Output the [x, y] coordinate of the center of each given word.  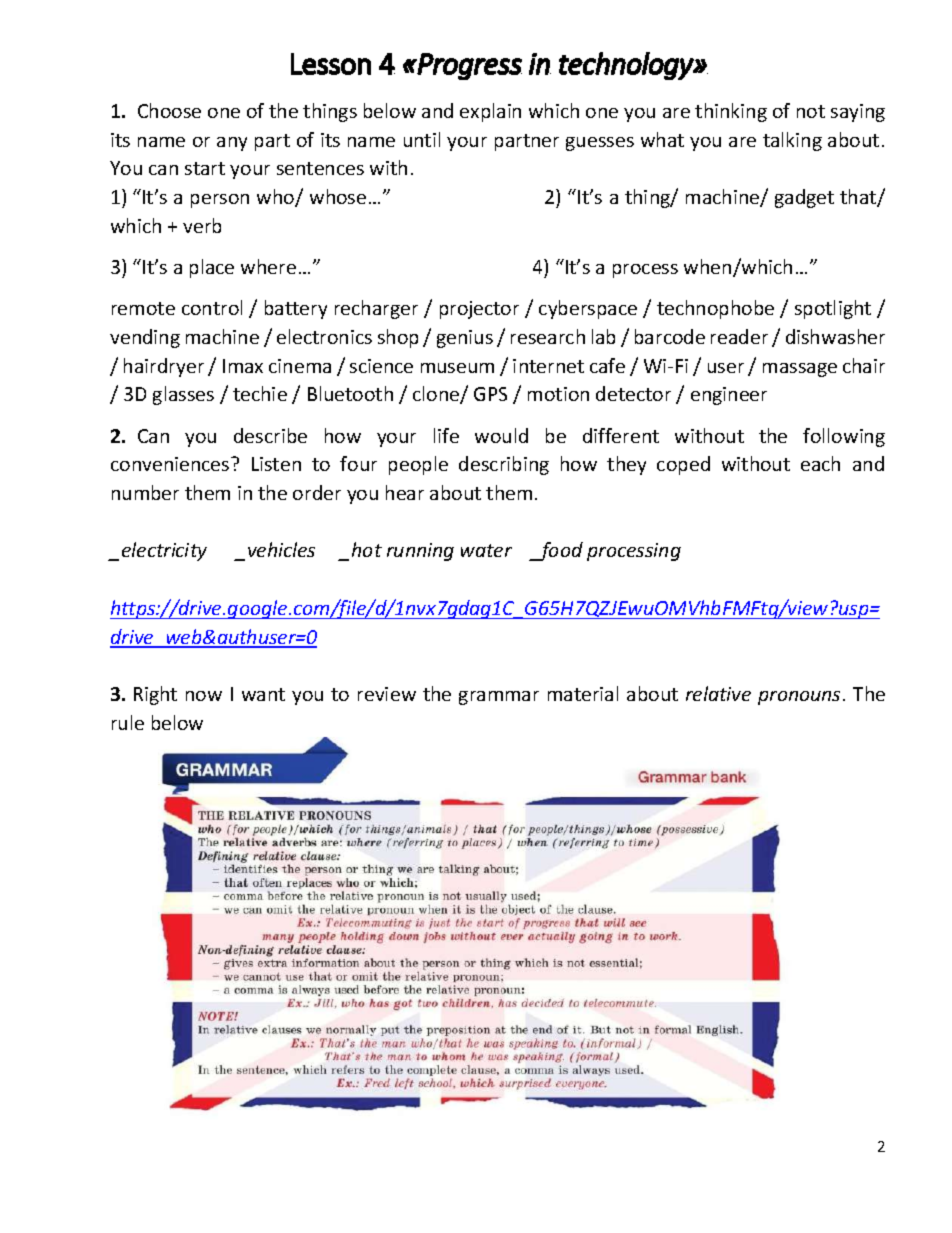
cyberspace [588, 309]
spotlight [833, 309]
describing [504, 465]
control [212, 307]
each [820, 463]
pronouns [799, 698]
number [145, 492]
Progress [469, 66]
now [204, 696]
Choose [169, 110]
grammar [499, 698]
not [811, 111]
